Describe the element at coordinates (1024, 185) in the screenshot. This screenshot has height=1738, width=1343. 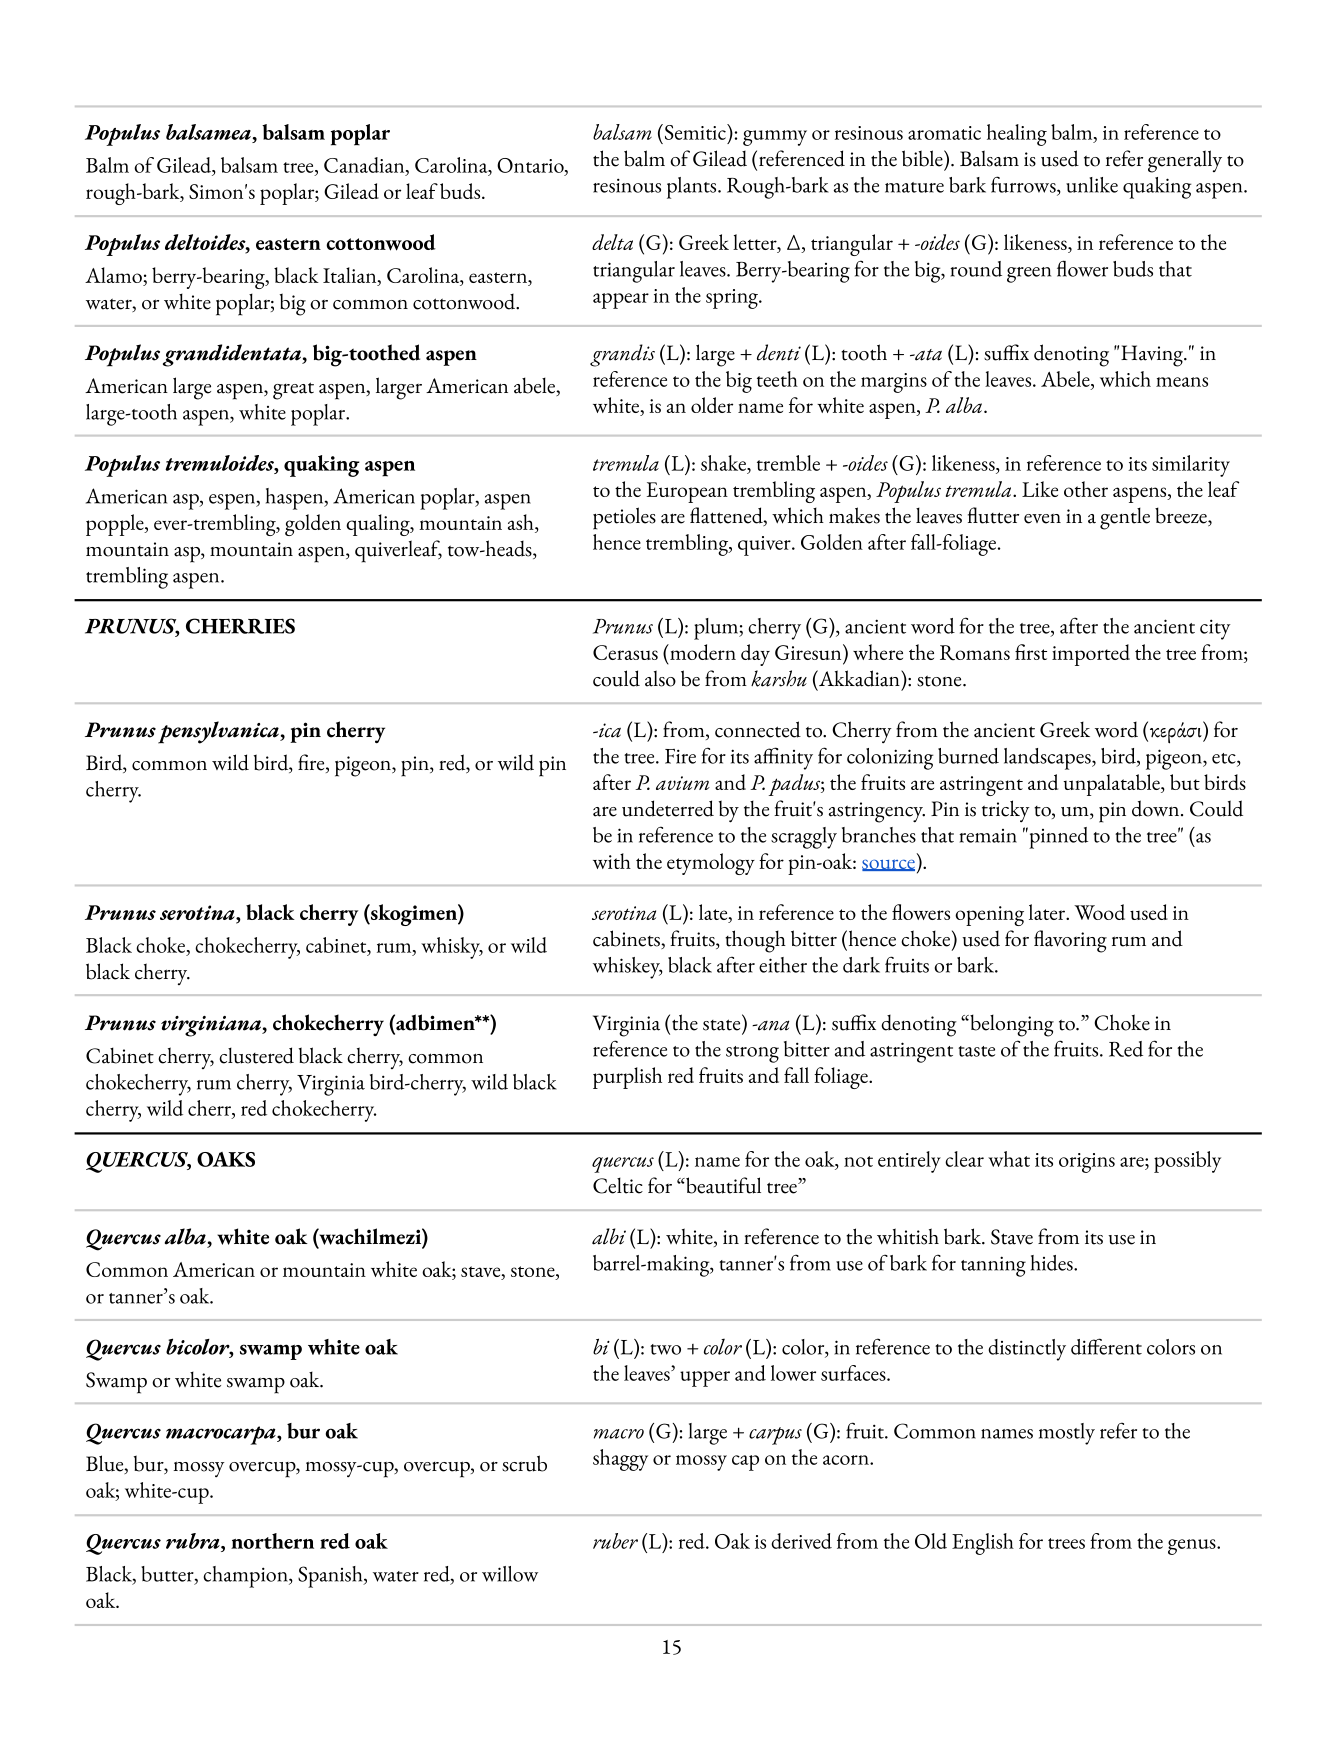
I see `furrows` at that location.
